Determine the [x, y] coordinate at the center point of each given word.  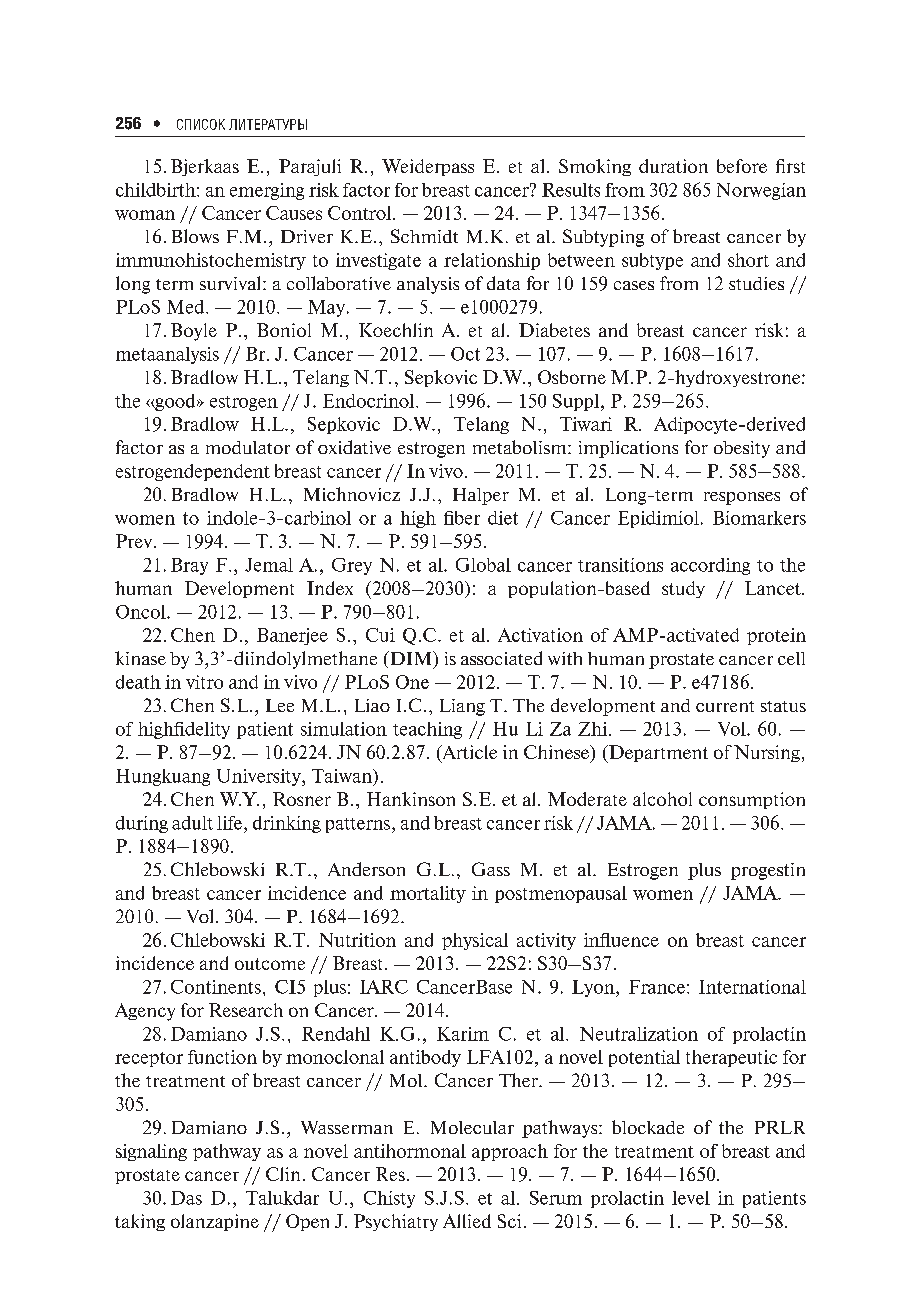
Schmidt [424, 236]
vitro [204, 682]
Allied [467, 1221]
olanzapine [215, 1222]
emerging [267, 191]
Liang [462, 707]
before [742, 166]
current [725, 706]
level [691, 1198]
